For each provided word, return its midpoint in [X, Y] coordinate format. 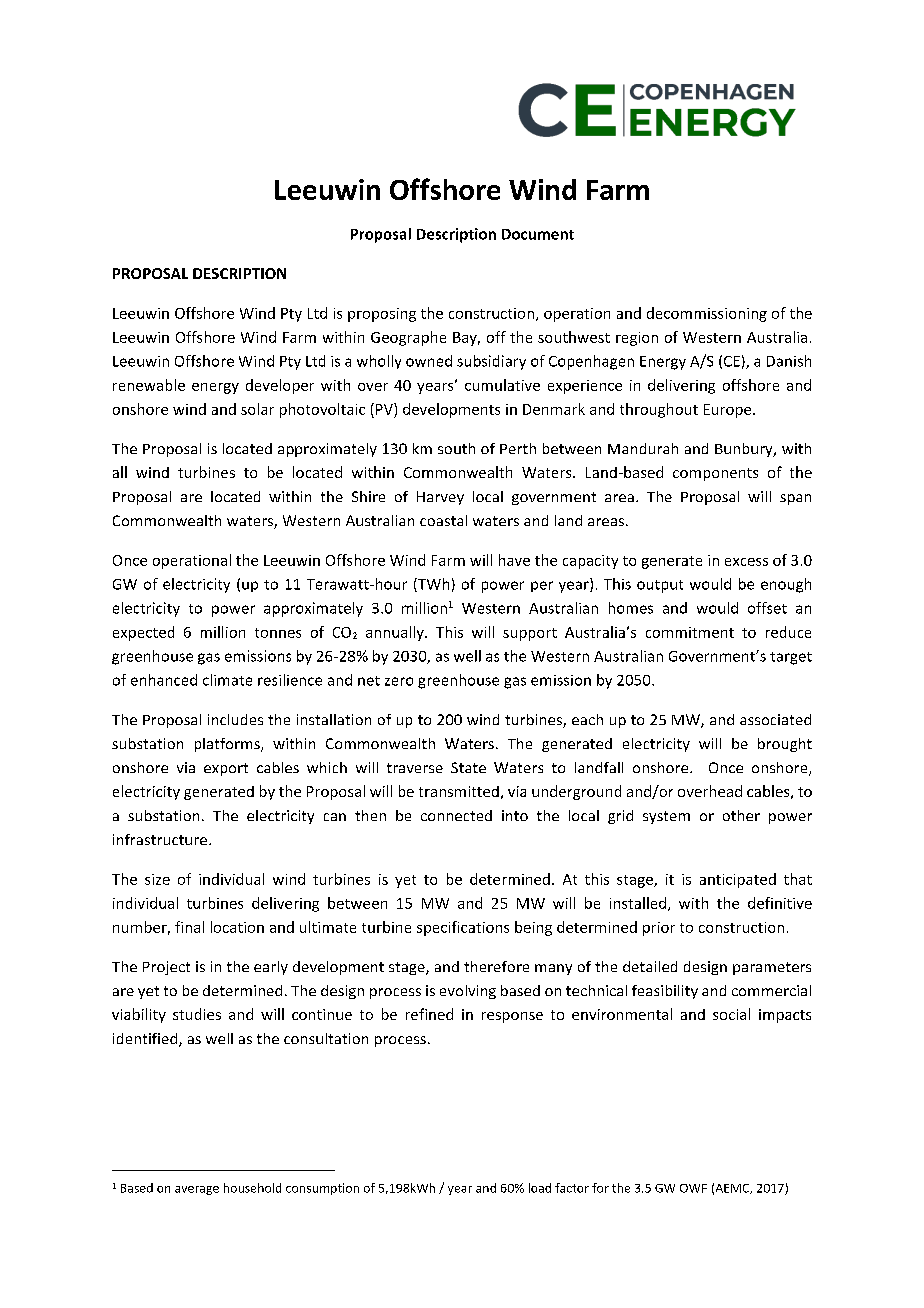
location [237, 927]
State [468, 767]
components [715, 474]
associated [775, 719]
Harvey [440, 498]
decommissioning [707, 314]
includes [235, 719]
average [197, 1190]
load [540, 1188]
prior [659, 929]
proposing [382, 315]
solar [257, 409]
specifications [463, 928]
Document [538, 234]
